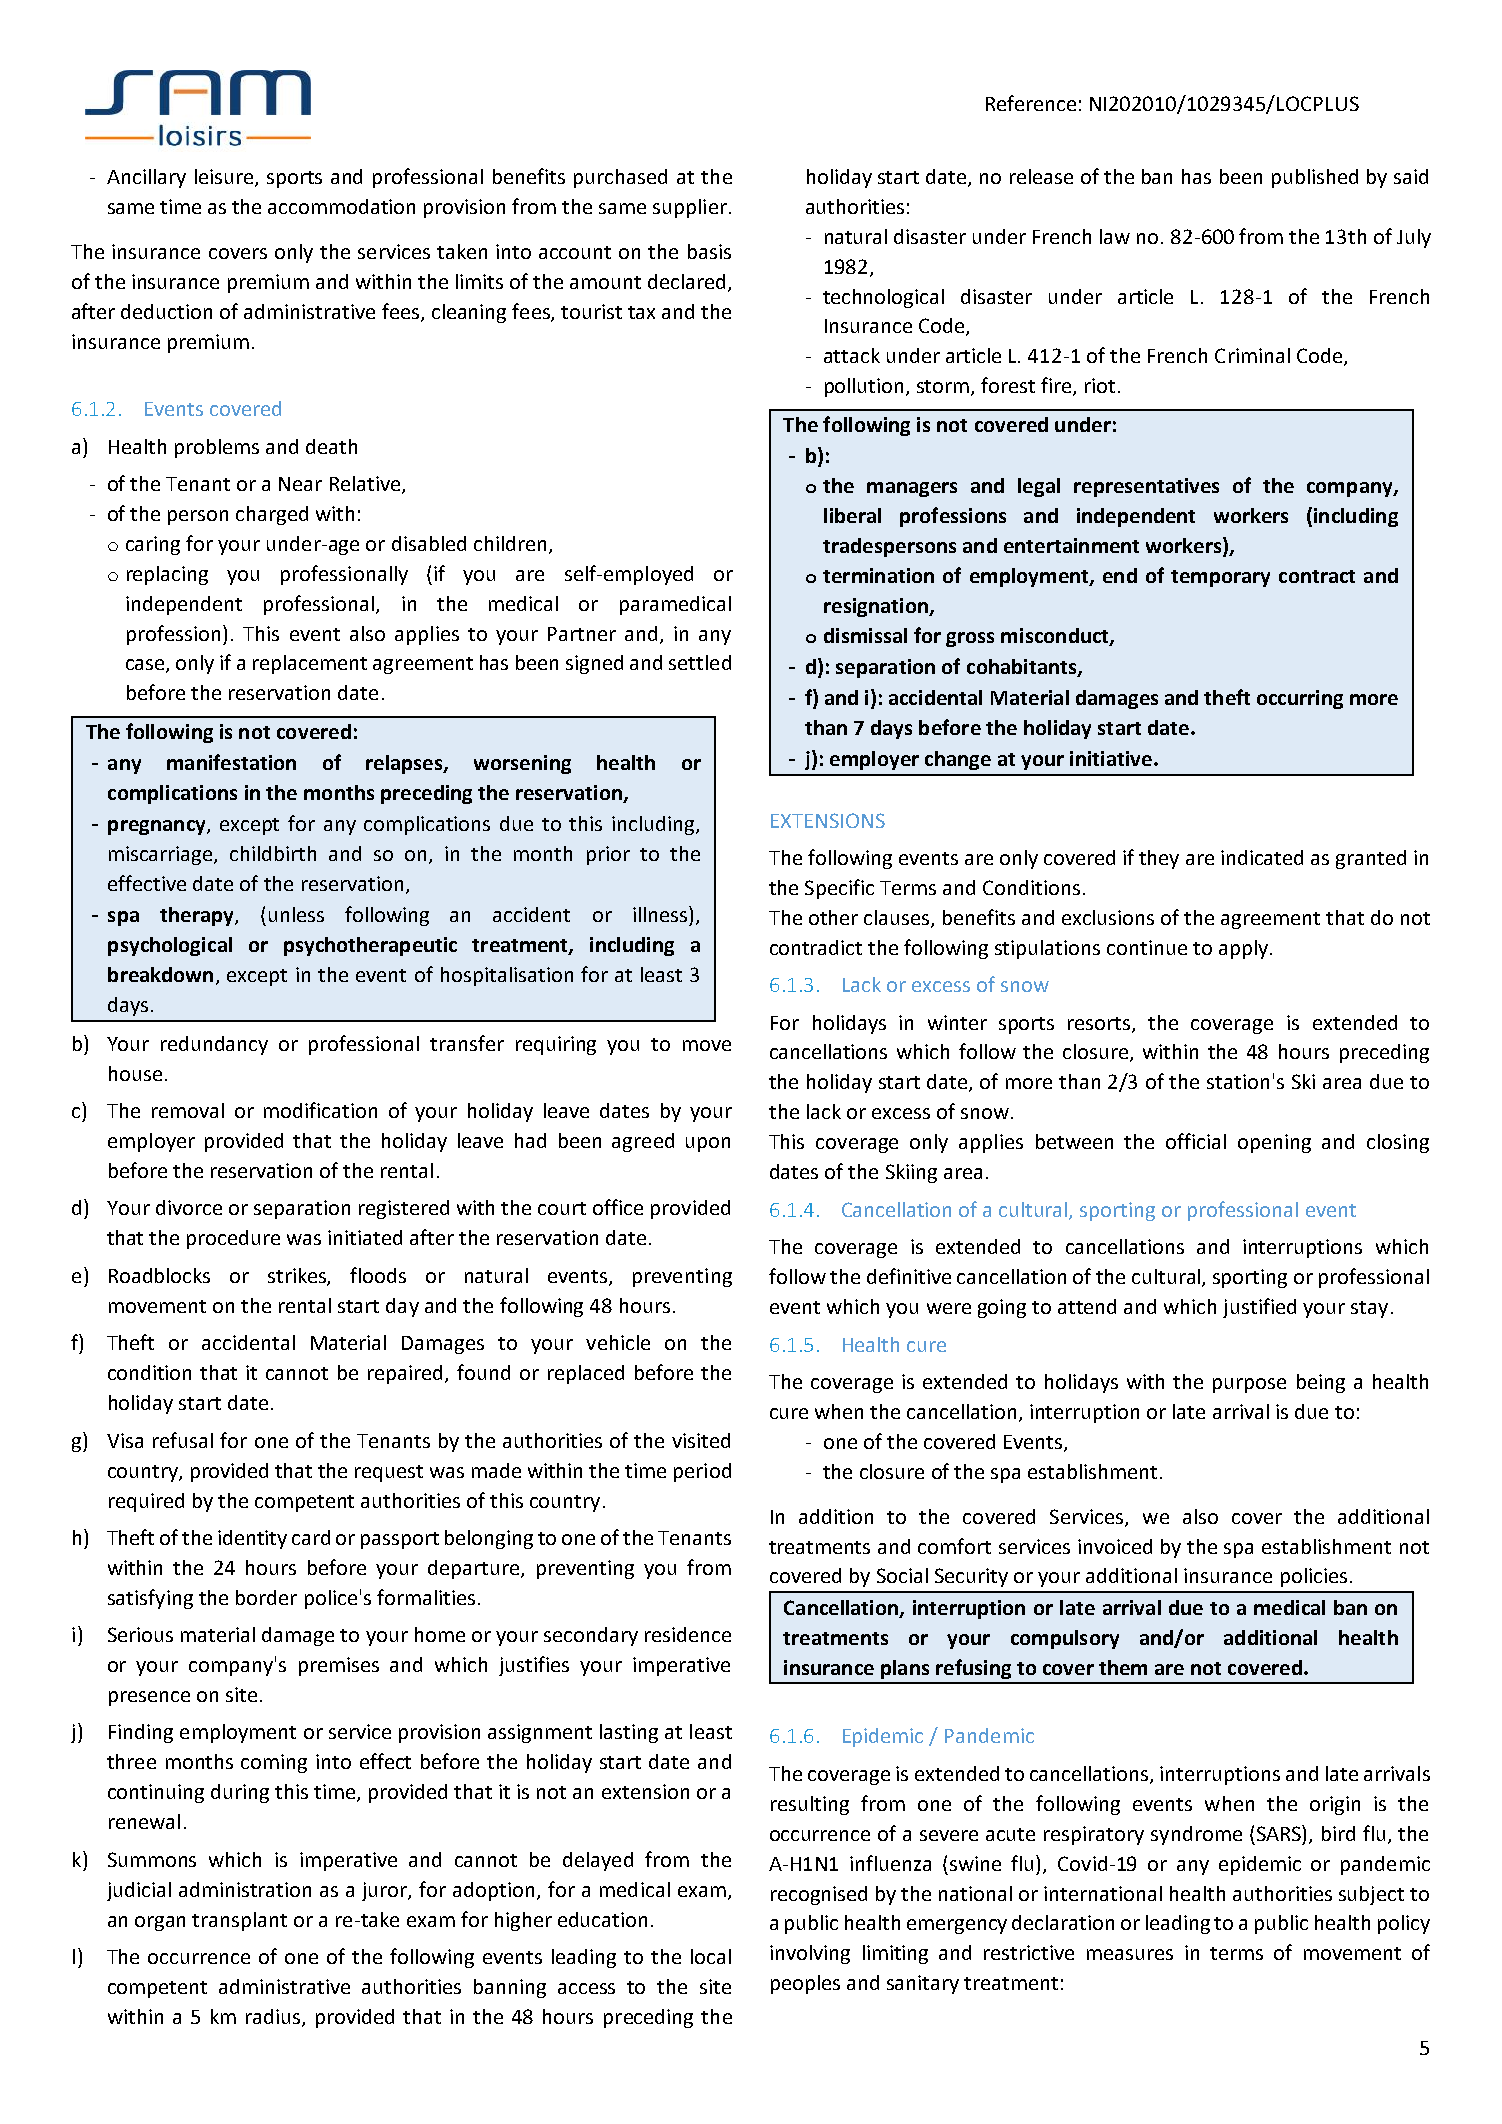  What do you see at coordinates (225, 177) in the document?
I see `leisure` at bounding box center [225, 177].
